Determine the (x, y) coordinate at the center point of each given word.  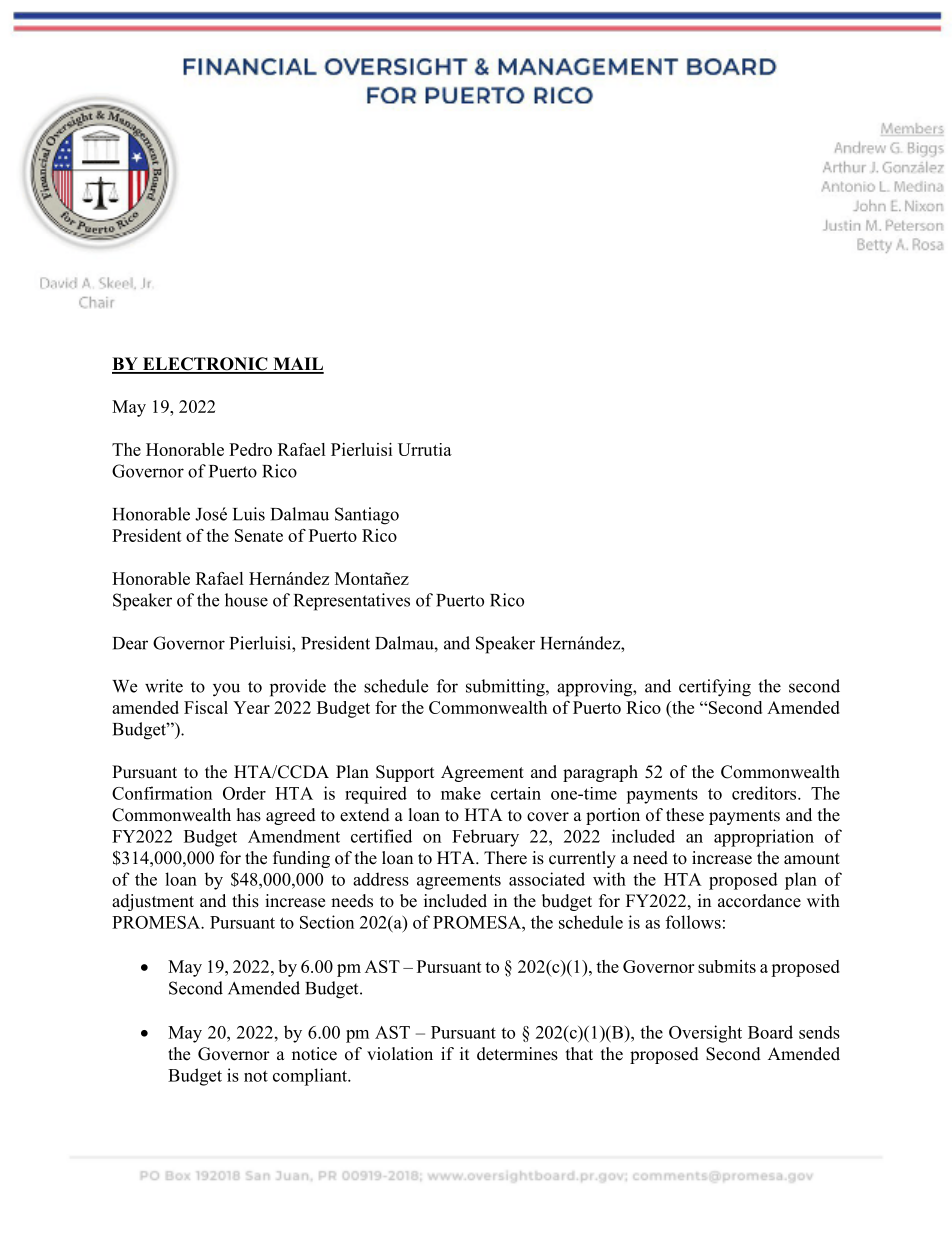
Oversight (705, 1034)
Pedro (250, 449)
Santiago (367, 516)
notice (314, 1054)
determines (517, 1054)
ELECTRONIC (205, 365)
